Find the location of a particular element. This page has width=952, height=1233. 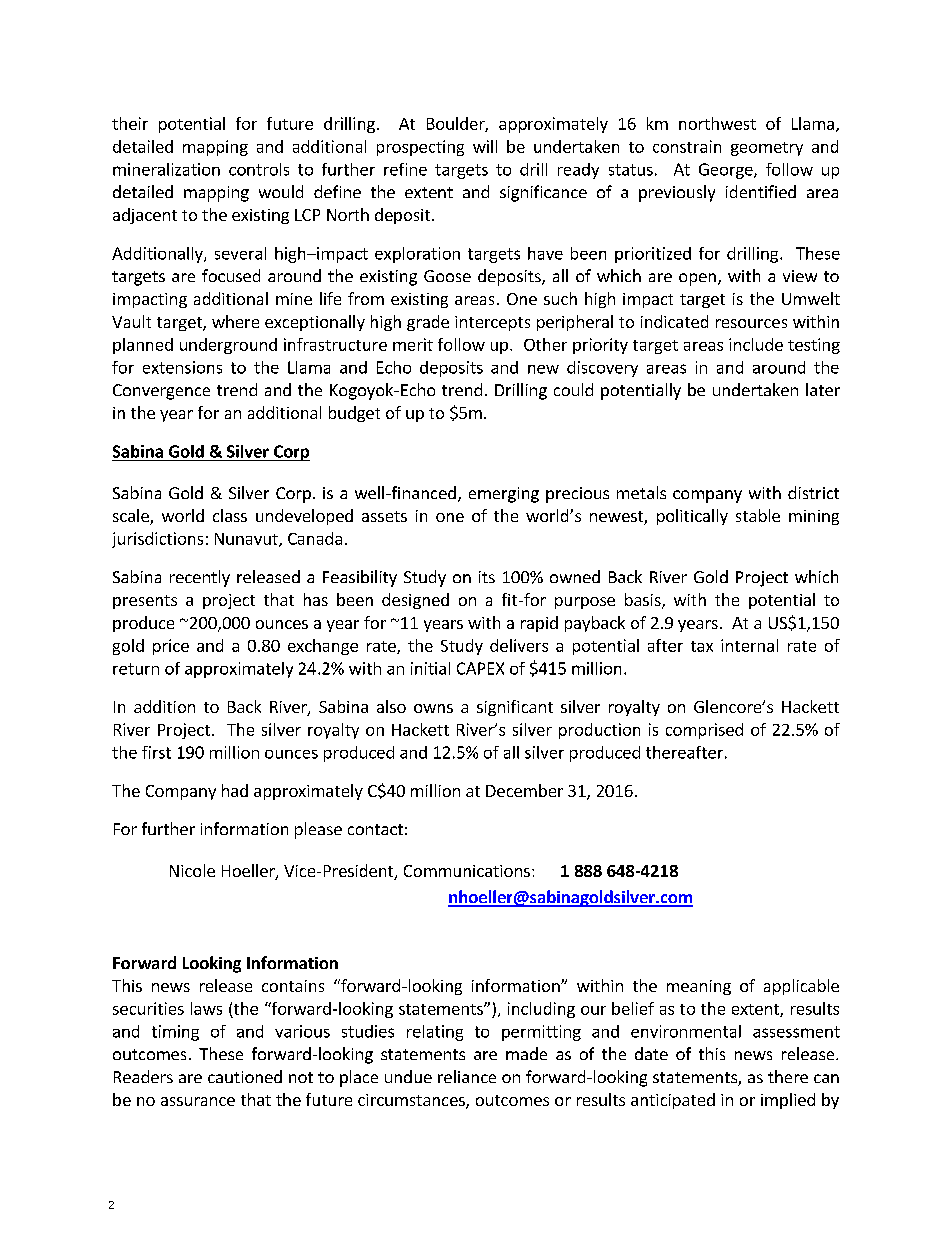

designed is located at coordinates (415, 601).
